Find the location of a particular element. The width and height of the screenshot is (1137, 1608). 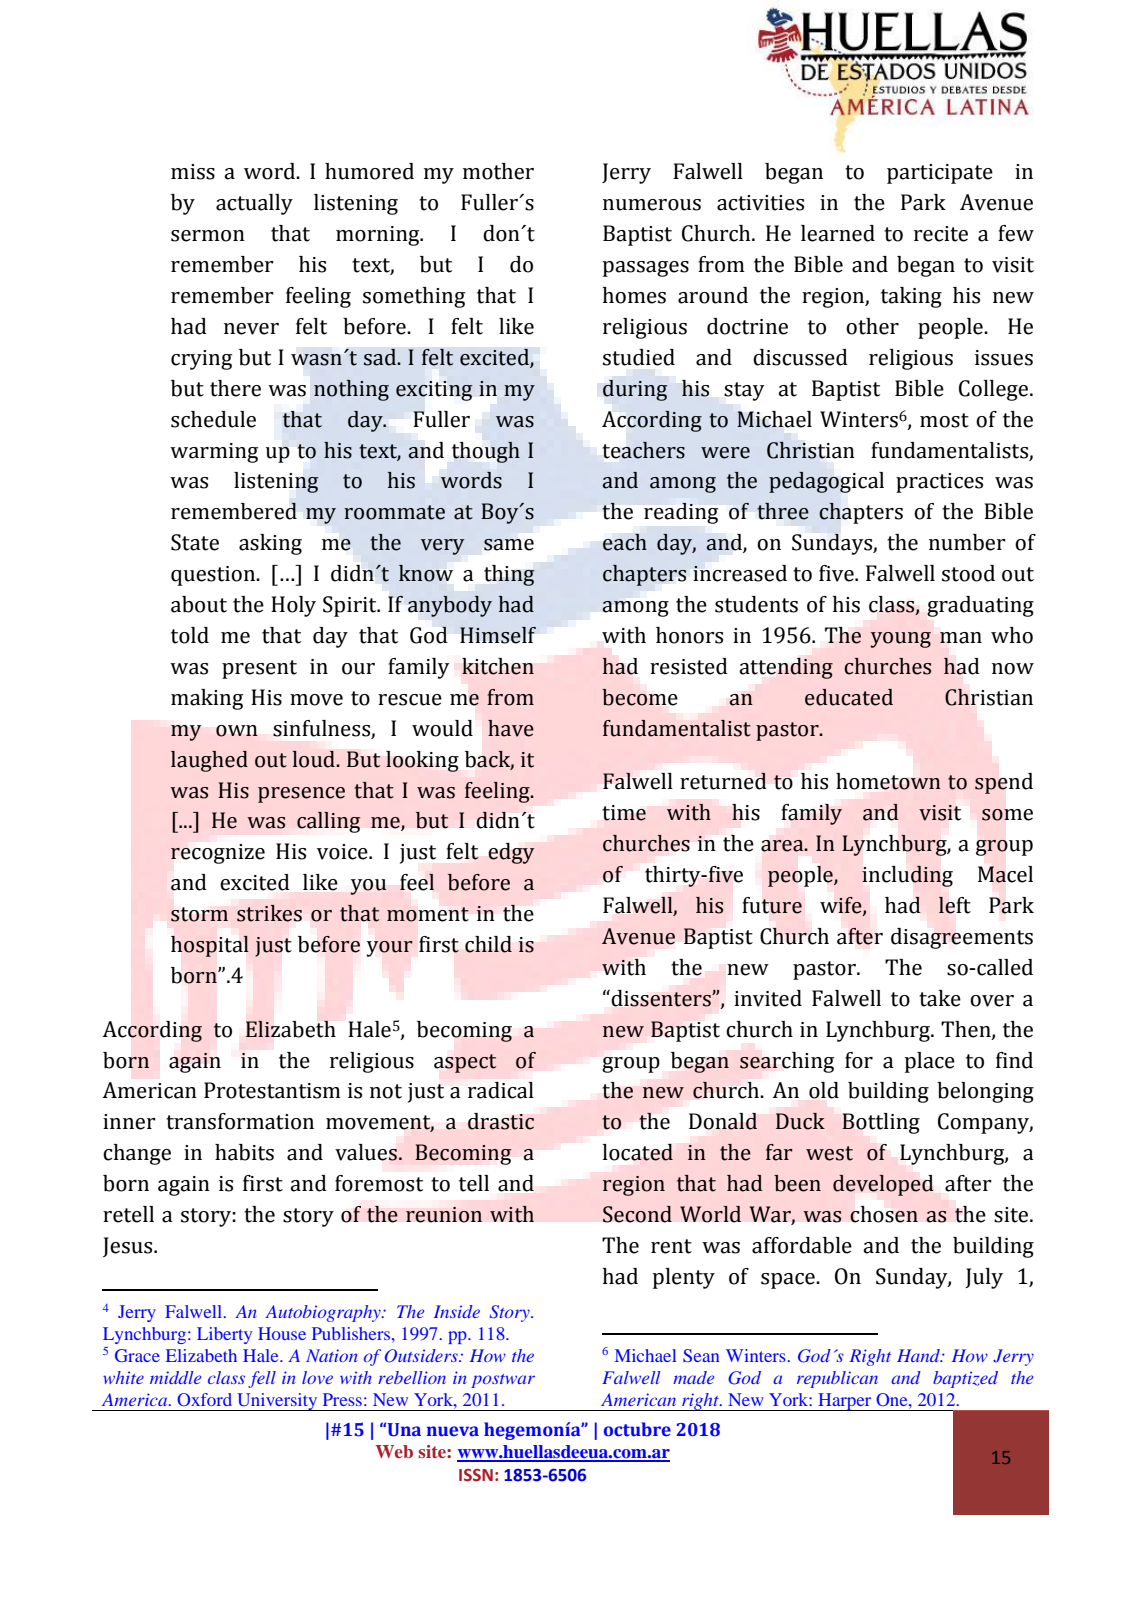

developed is located at coordinates (883, 1185).
